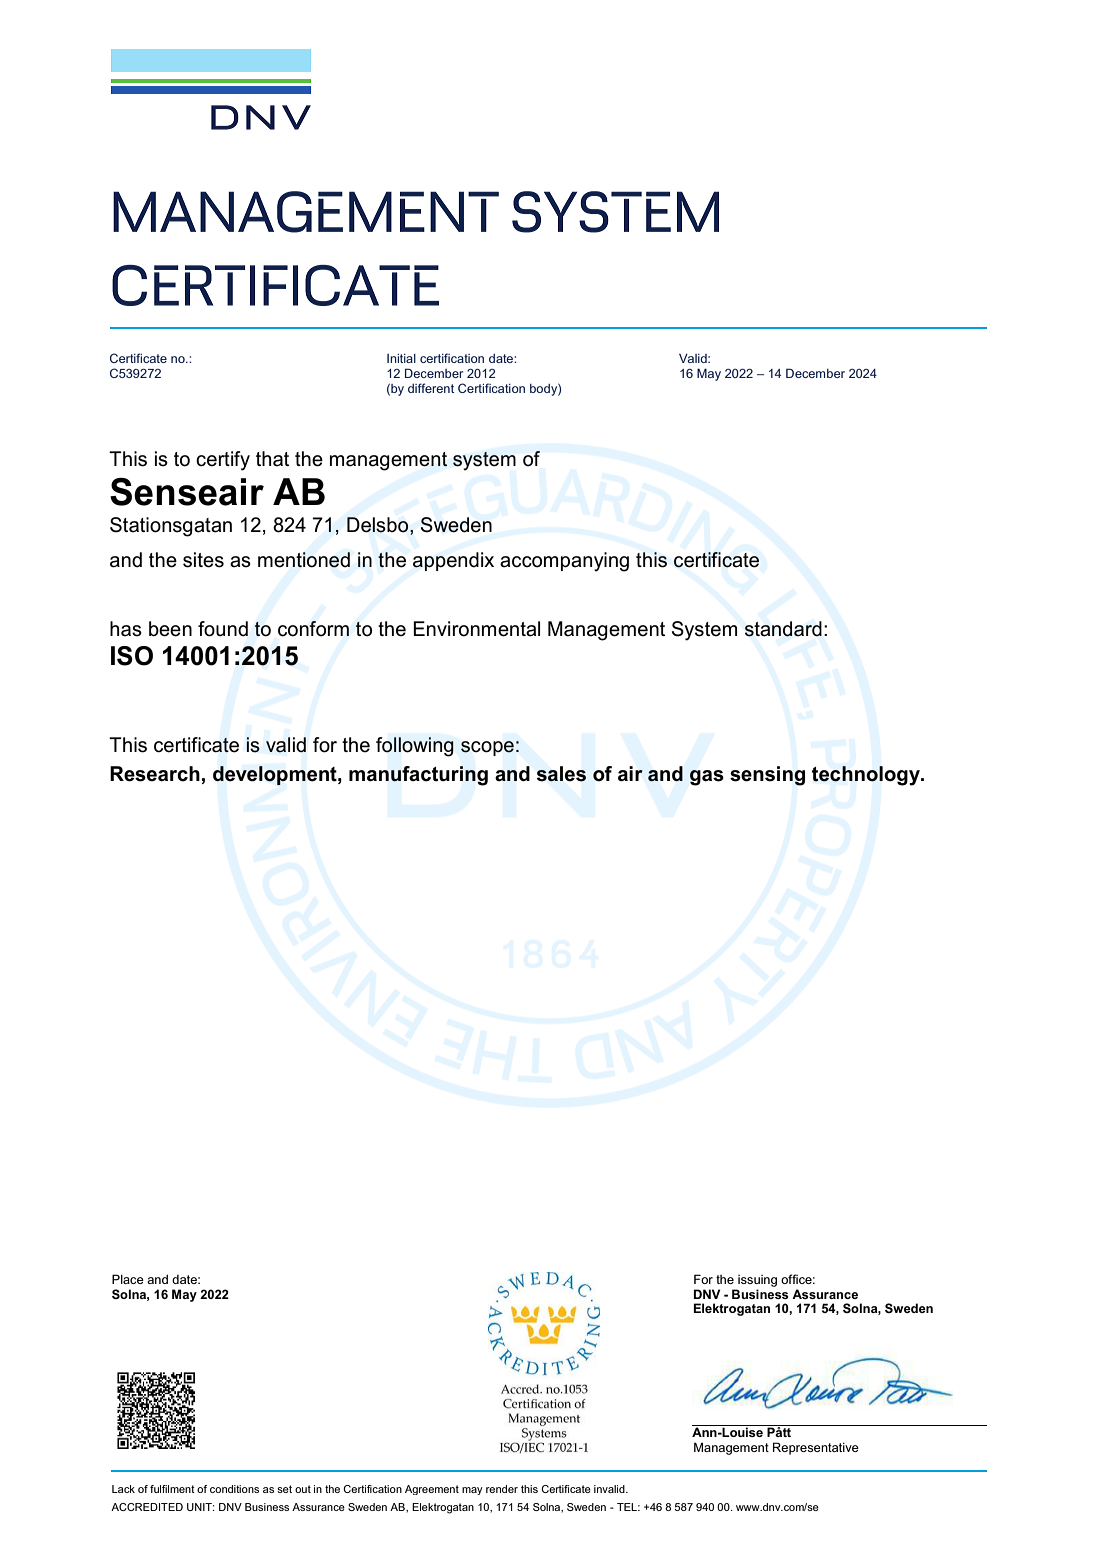 This screenshot has width=1097, height=1551. I want to click on Research, so click(155, 774).
